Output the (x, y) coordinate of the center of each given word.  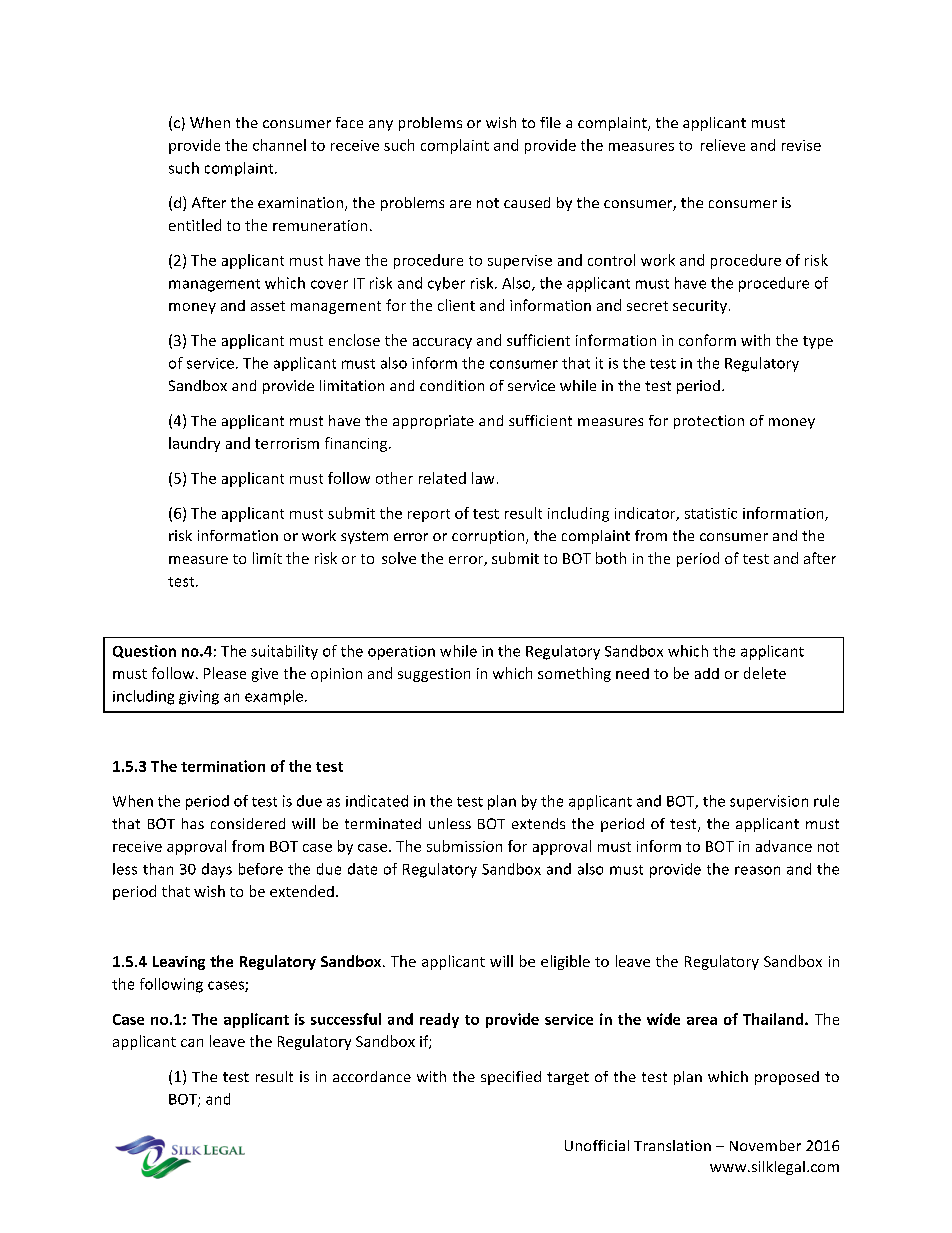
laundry (194, 444)
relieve (723, 145)
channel (279, 145)
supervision (769, 802)
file (550, 122)
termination (223, 766)
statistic (711, 513)
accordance (372, 1076)
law (483, 478)
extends (538, 823)
